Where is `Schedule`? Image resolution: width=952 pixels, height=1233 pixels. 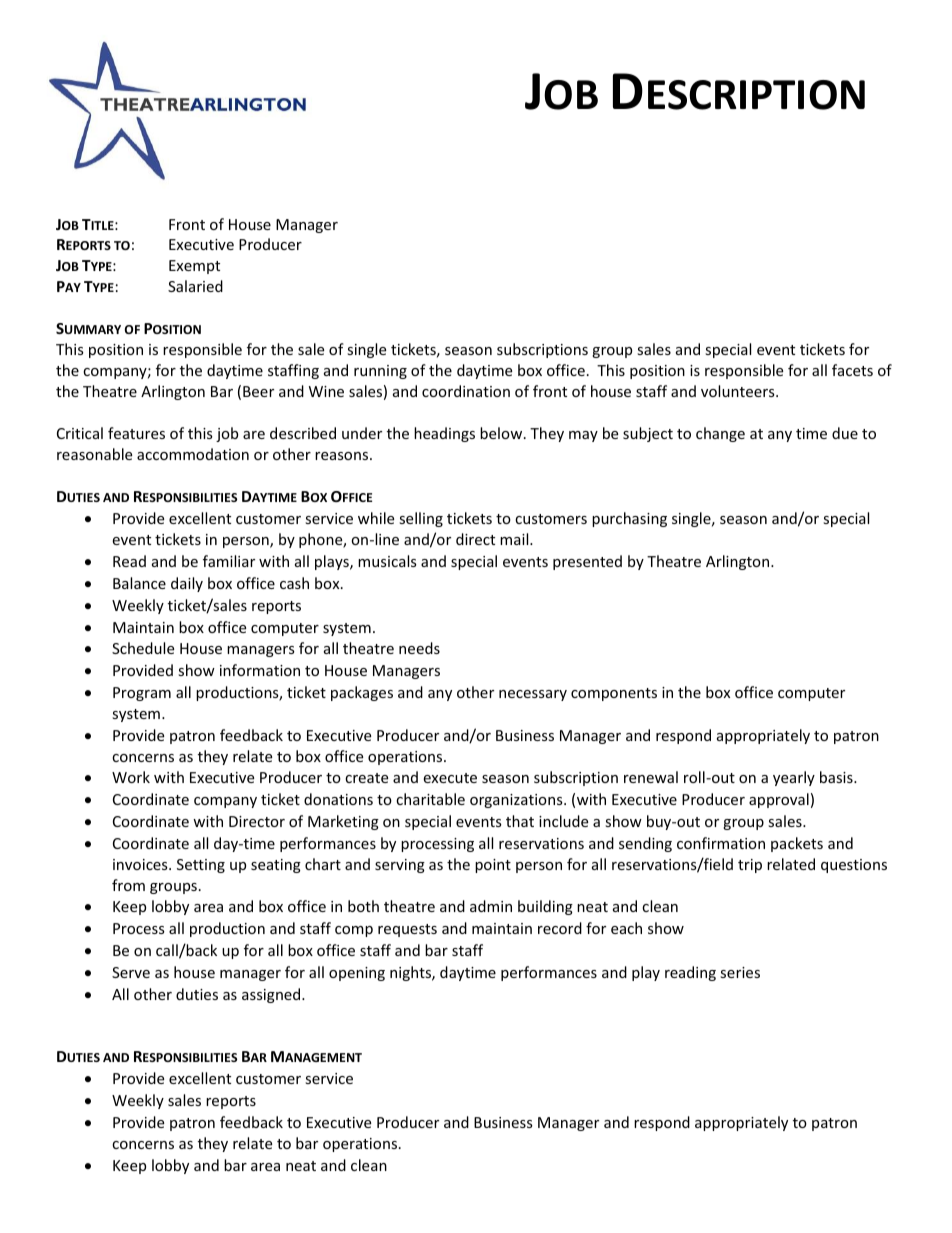 Schedule is located at coordinates (143, 648).
